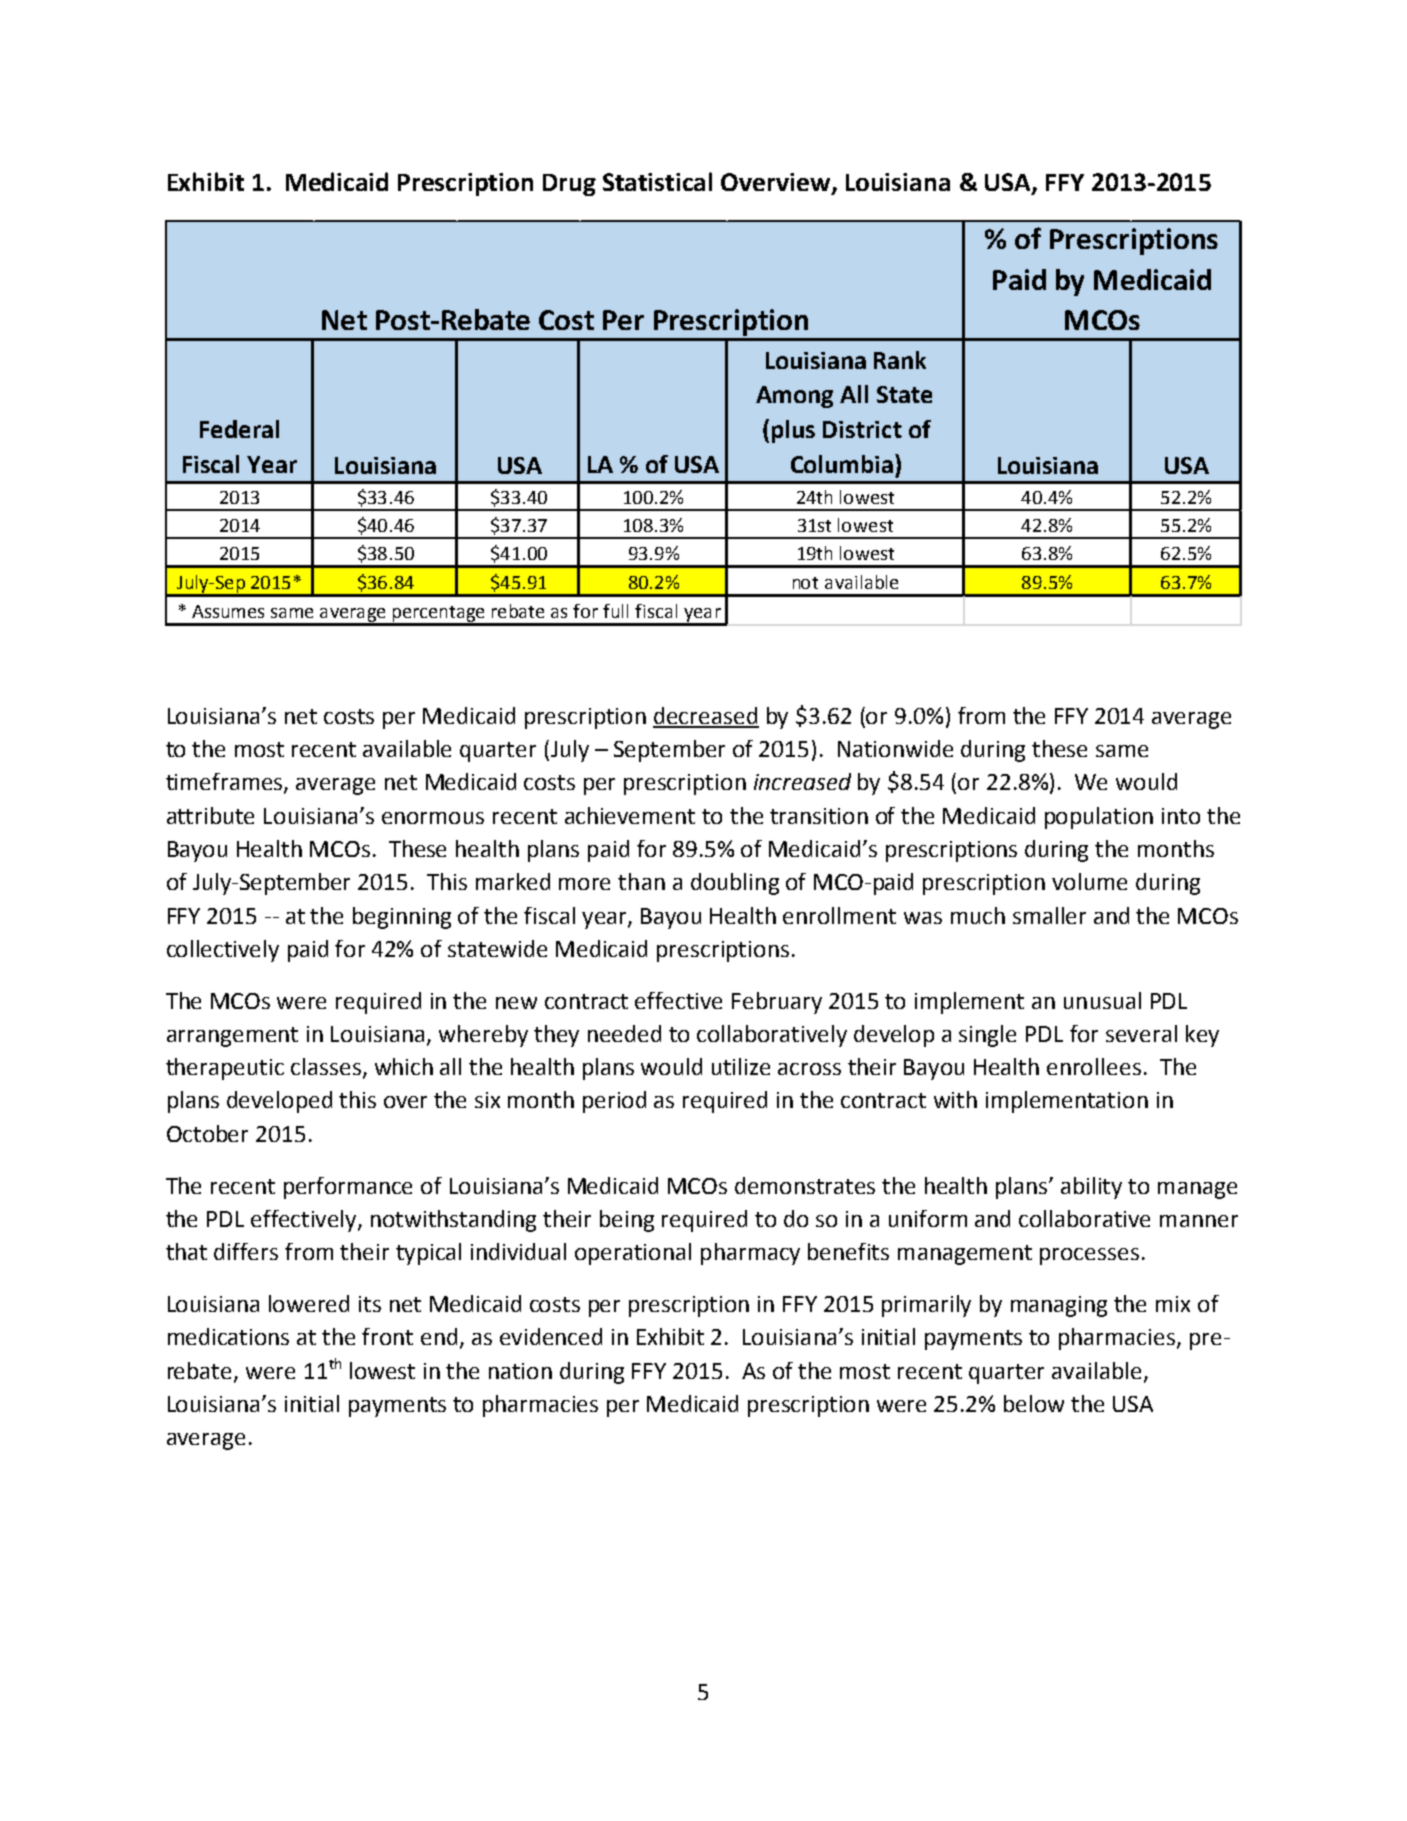  I want to click on enrollees, so click(1094, 1066).
